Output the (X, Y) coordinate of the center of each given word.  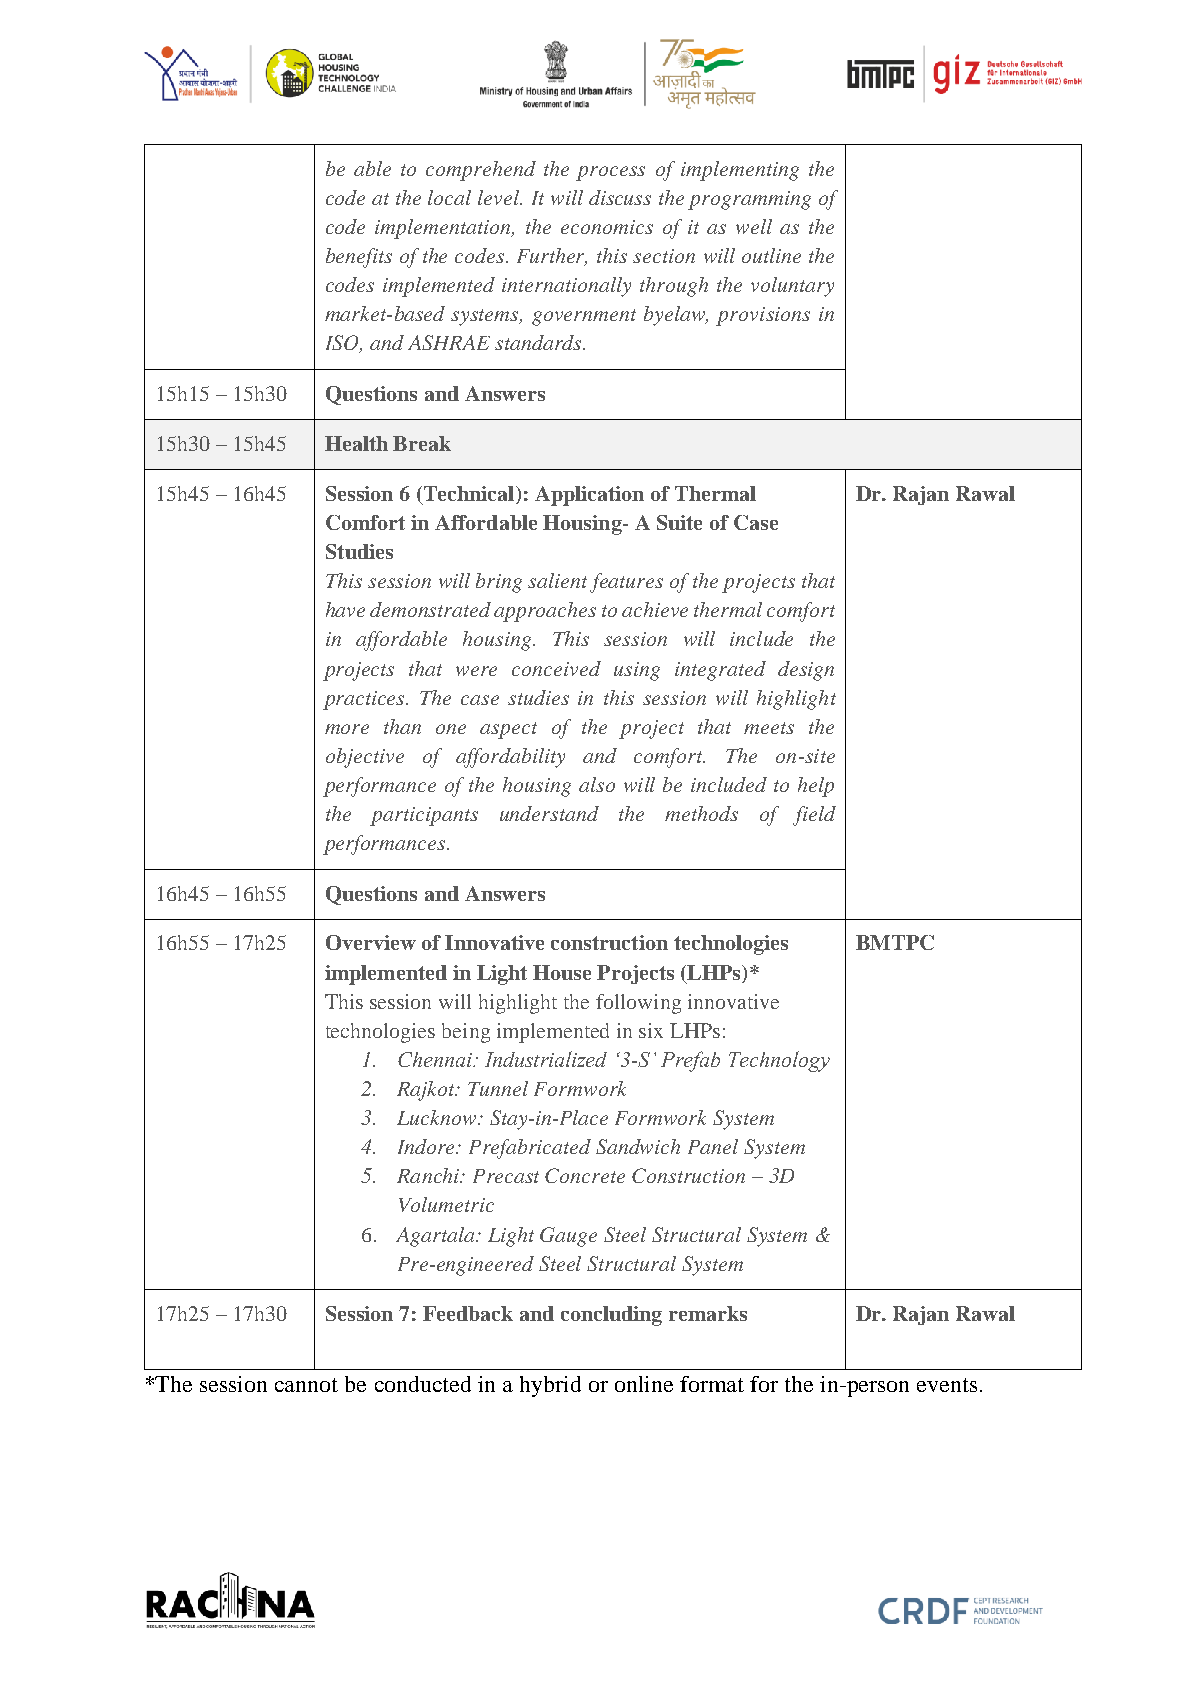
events (947, 1385)
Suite (679, 522)
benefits (359, 258)
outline (771, 255)
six (651, 1030)
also (597, 784)
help (816, 787)
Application (589, 496)
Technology (779, 1061)
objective (365, 758)
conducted (423, 1384)
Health (356, 443)
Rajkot (427, 1091)
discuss (620, 197)
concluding (611, 1316)
